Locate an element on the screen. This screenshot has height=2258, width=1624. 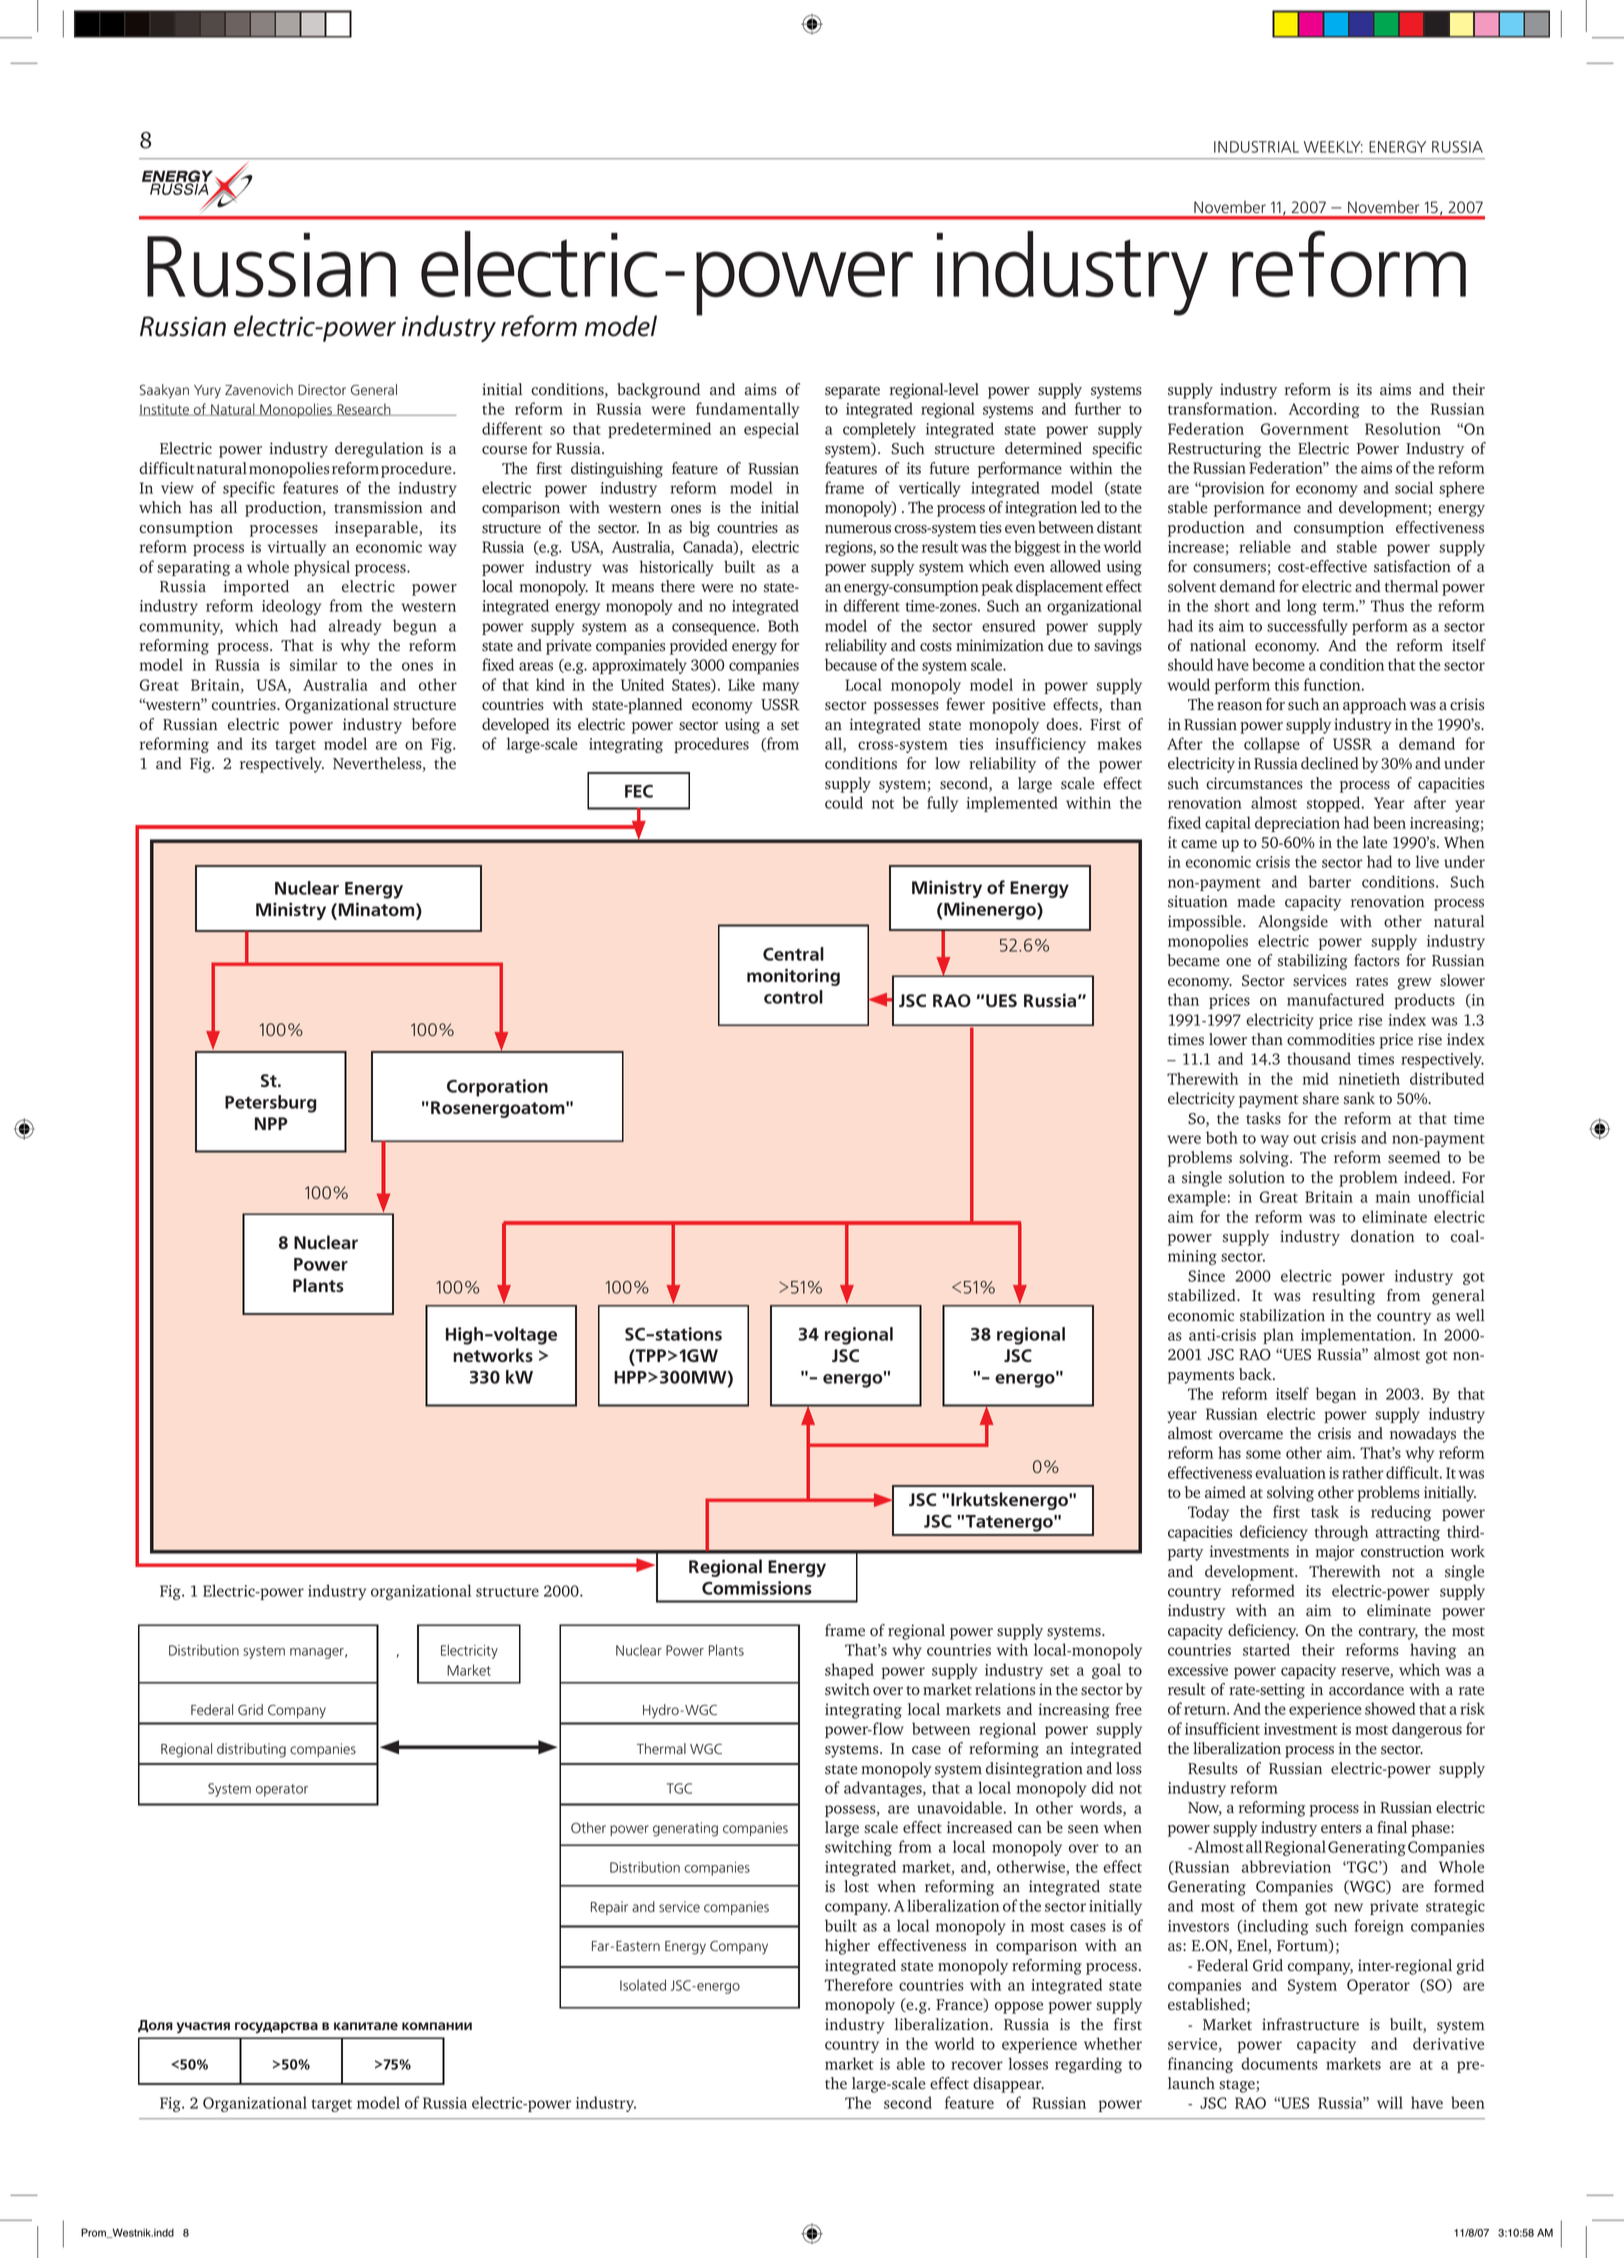
could is located at coordinates (844, 802).
